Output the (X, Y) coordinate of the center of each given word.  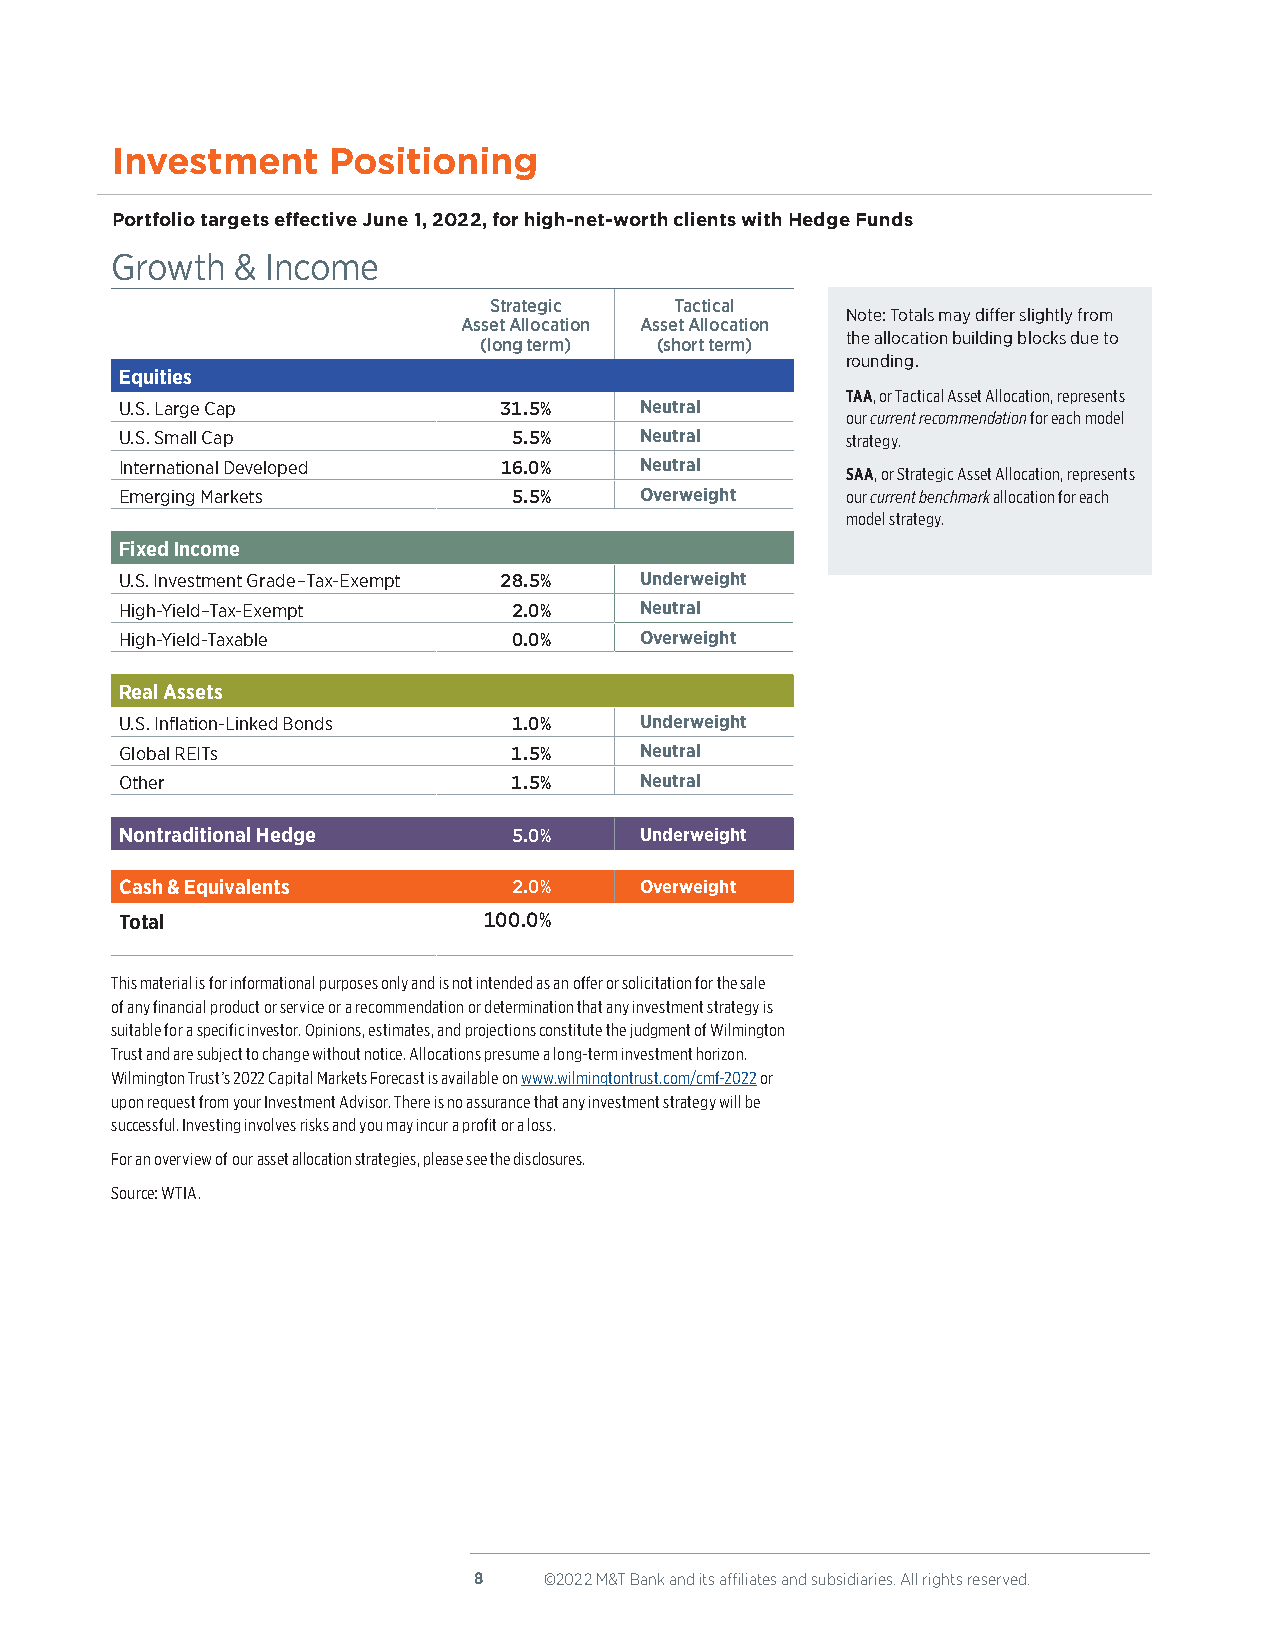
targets (235, 221)
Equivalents (237, 888)
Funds (885, 219)
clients (705, 219)
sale (752, 982)
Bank (647, 1579)
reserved (997, 1579)
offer (588, 982)
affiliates (748, 1579)
